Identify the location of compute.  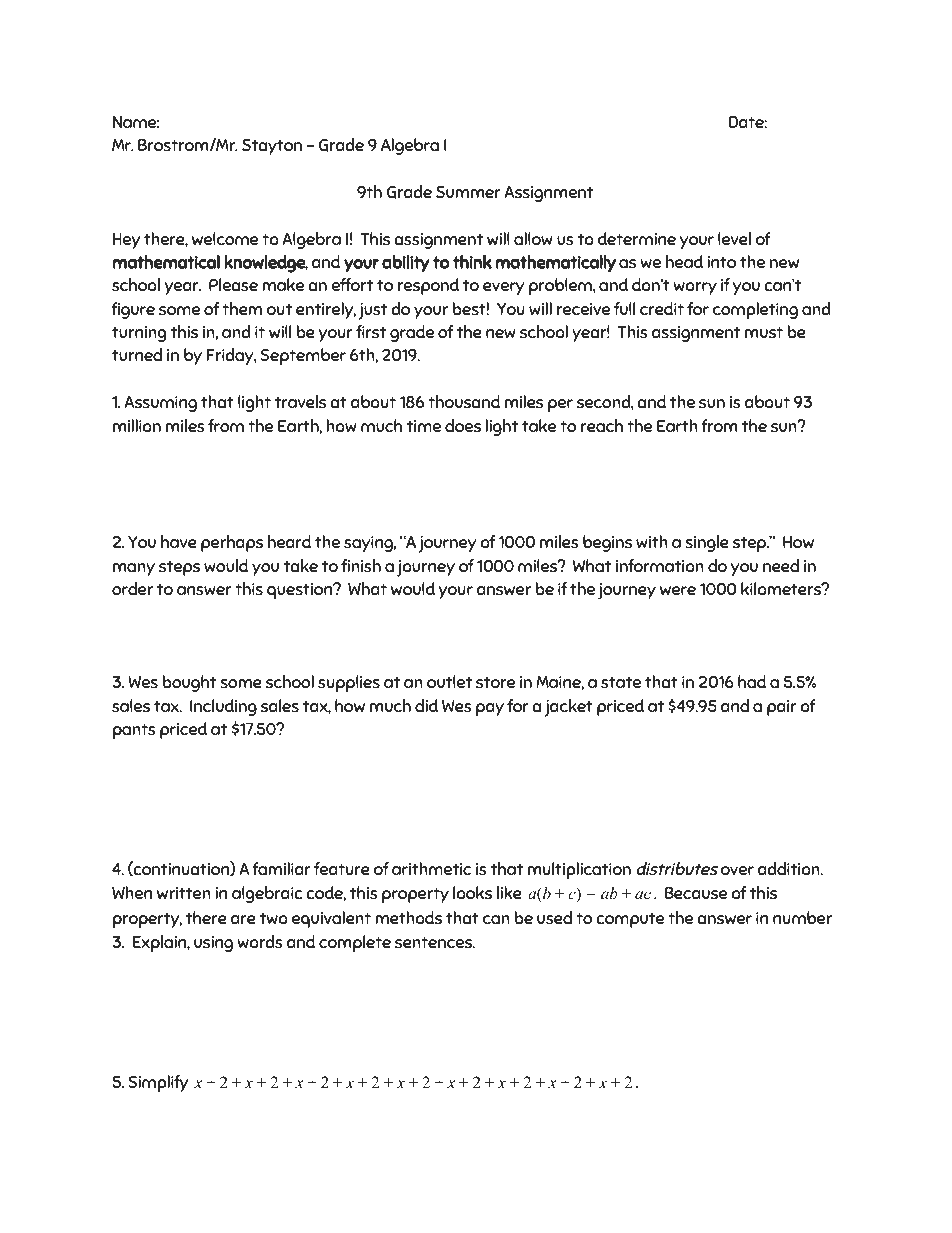
(630, 920).
